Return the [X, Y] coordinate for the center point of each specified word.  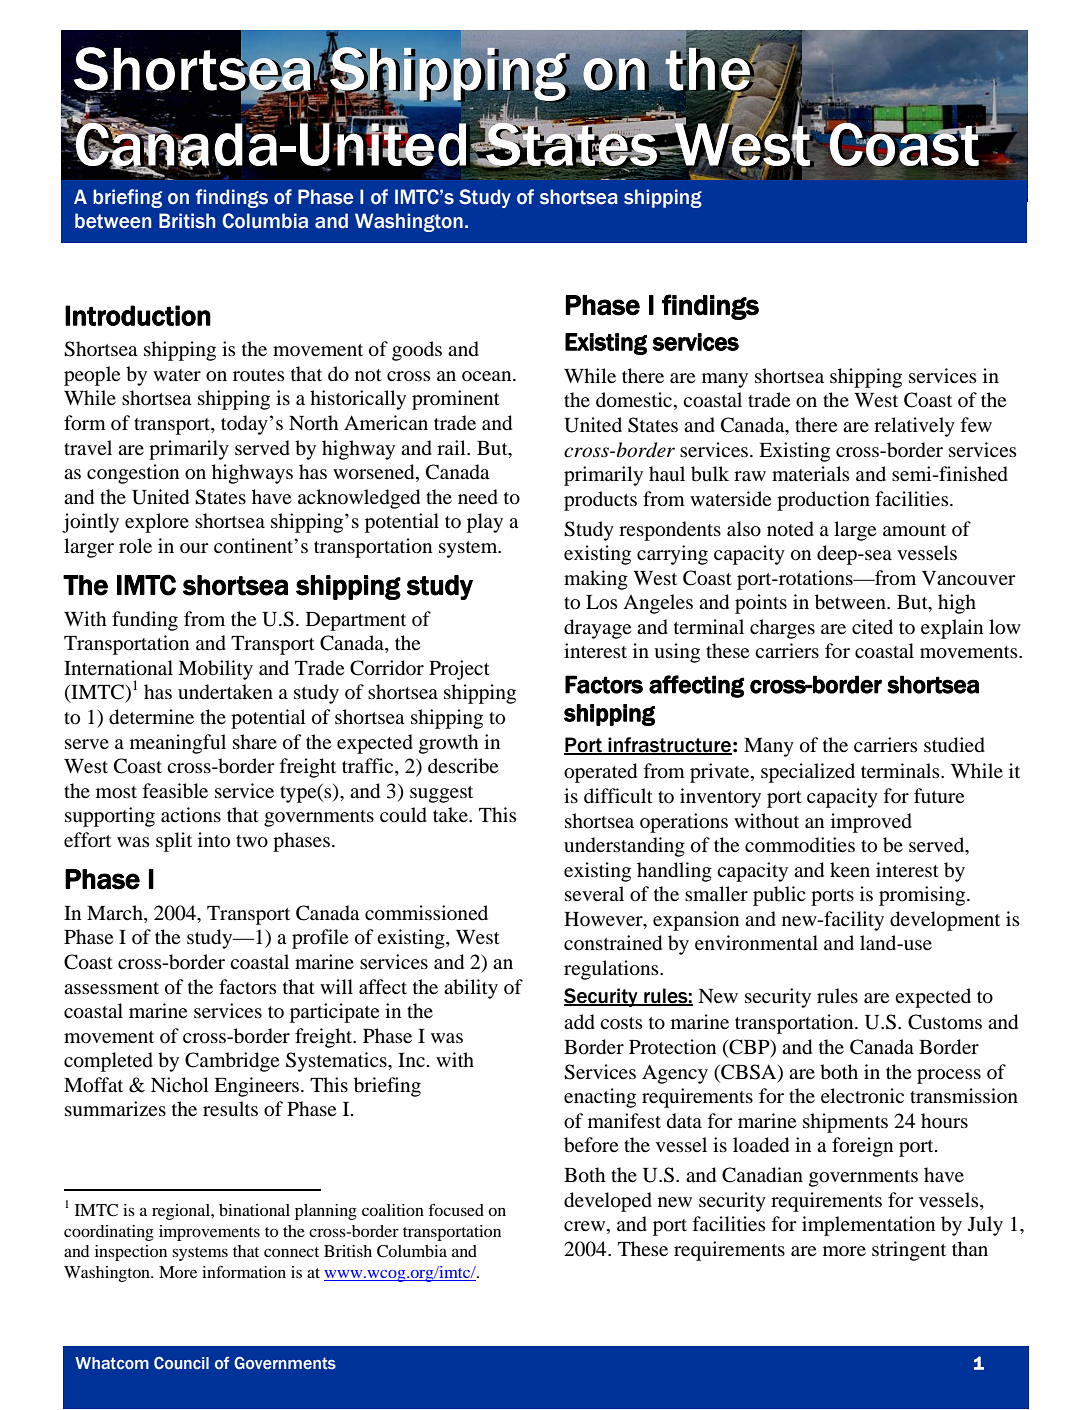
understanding [624, 847]
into [214, 840]
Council [181, 1363]
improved [871, 823]
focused [456, 1210]
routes [259, 375]
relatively [914, 427]
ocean [488, 376]
